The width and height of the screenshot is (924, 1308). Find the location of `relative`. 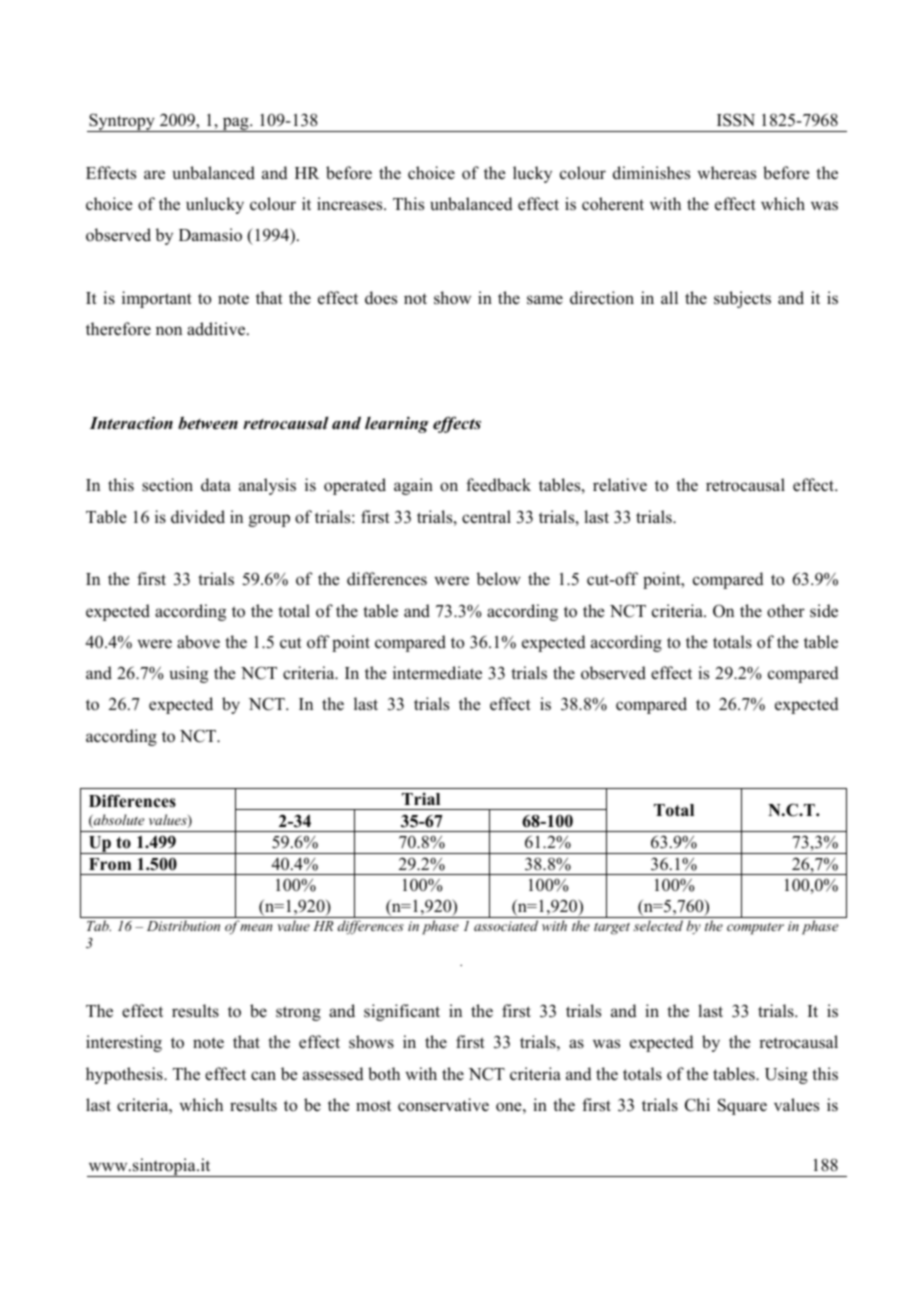

relative is located at coordinates (620, 485).
